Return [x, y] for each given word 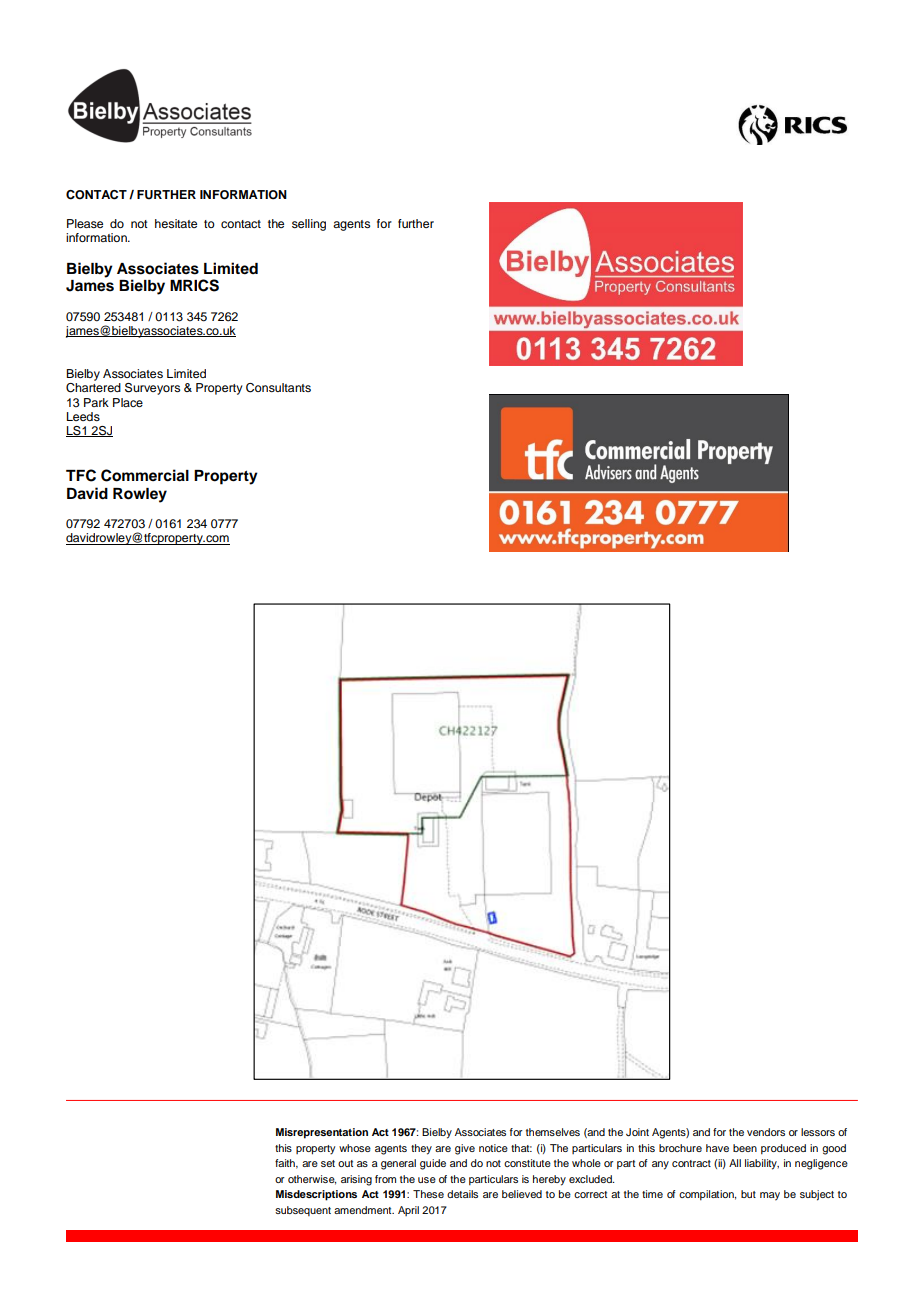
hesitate [176, 223]
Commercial [145, 475]
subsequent [303, 1211]
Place [128, 402]
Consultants [278, 388]
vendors [766, 1132]
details [462, 1194]
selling [309, 225]
